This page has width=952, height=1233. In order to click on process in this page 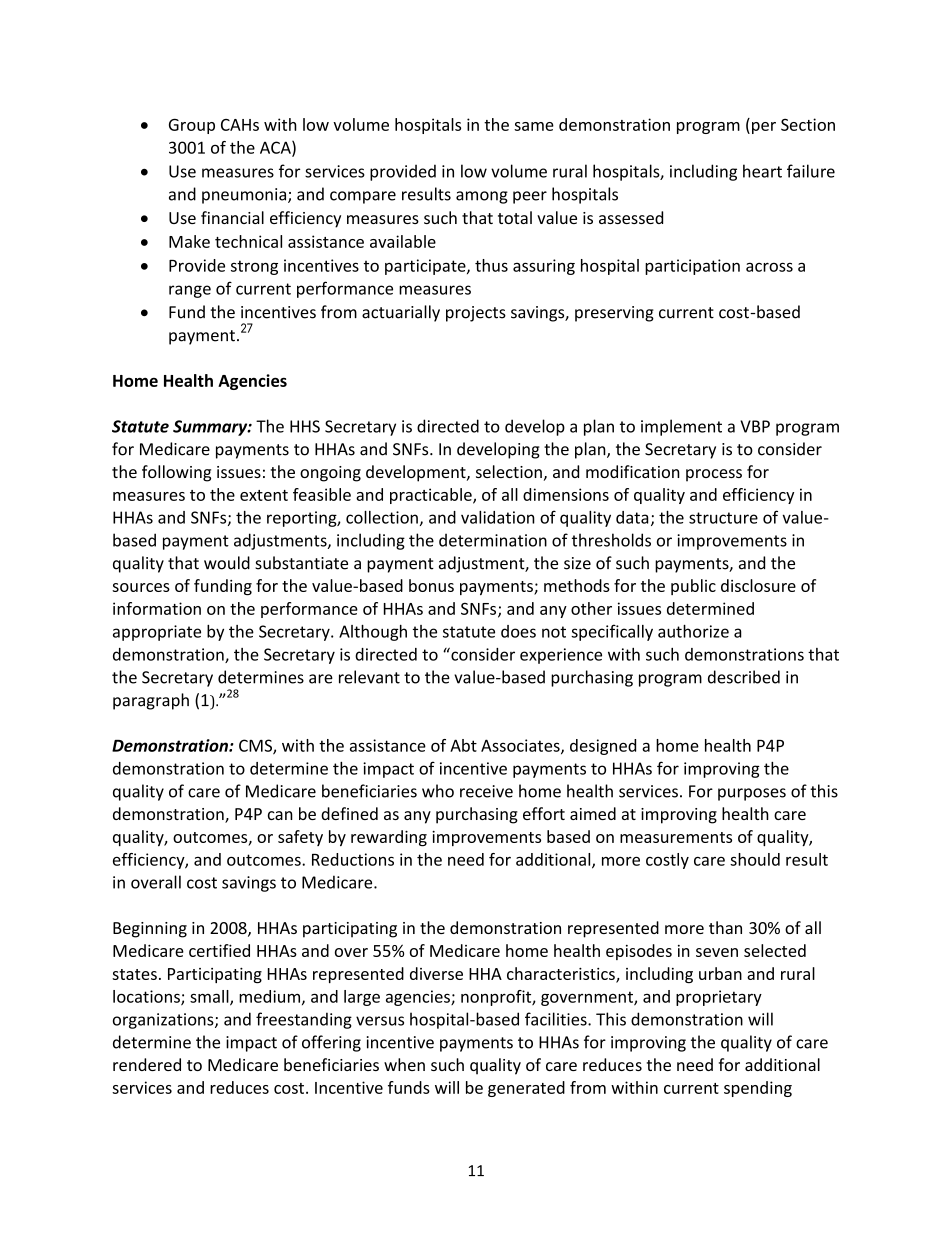, I will do `click(714, 475)`.
